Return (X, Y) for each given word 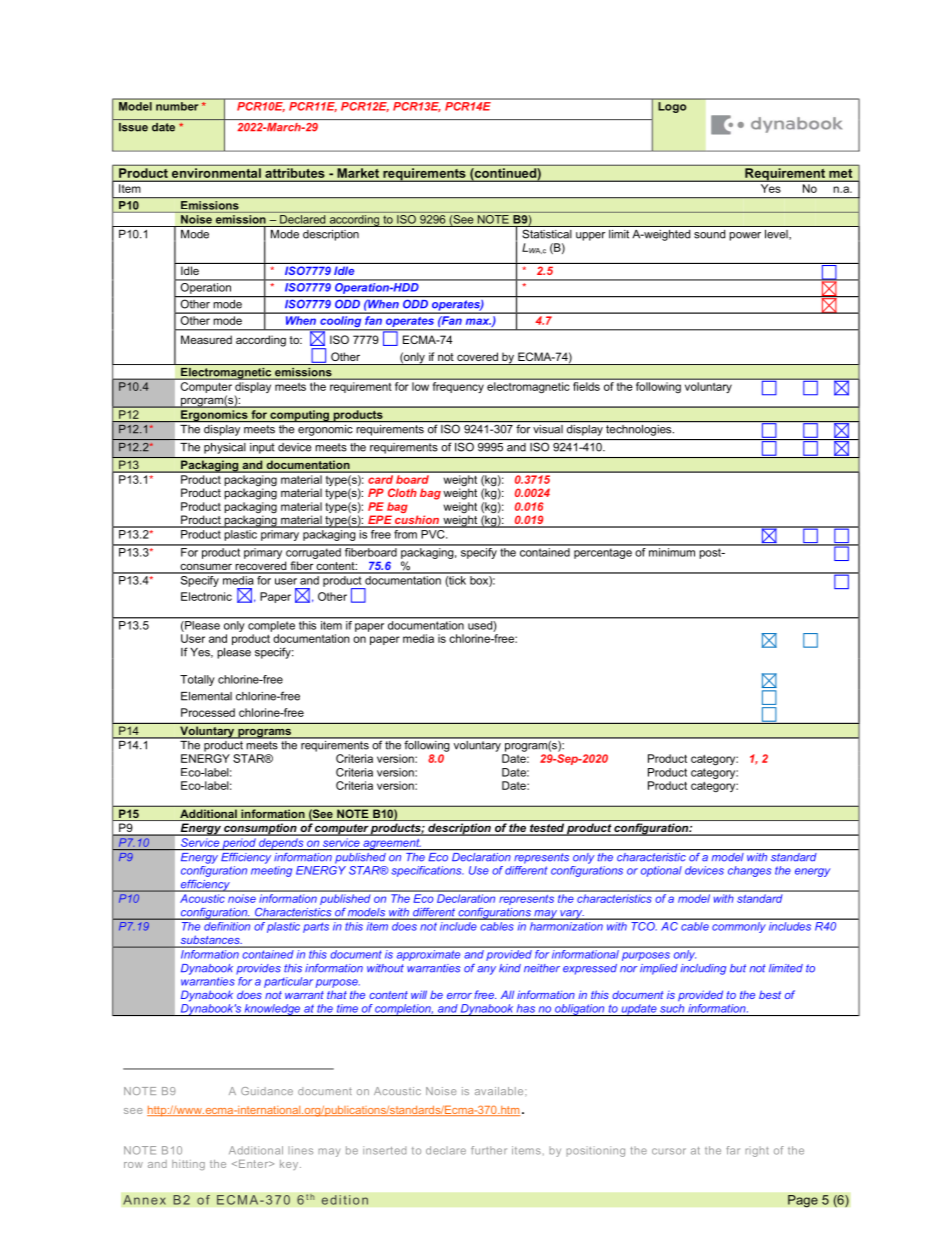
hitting (188, 1165)
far (733, 1150)
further (489, 1150)
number (177, 105)
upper (590, 236)
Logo (672, 106)
